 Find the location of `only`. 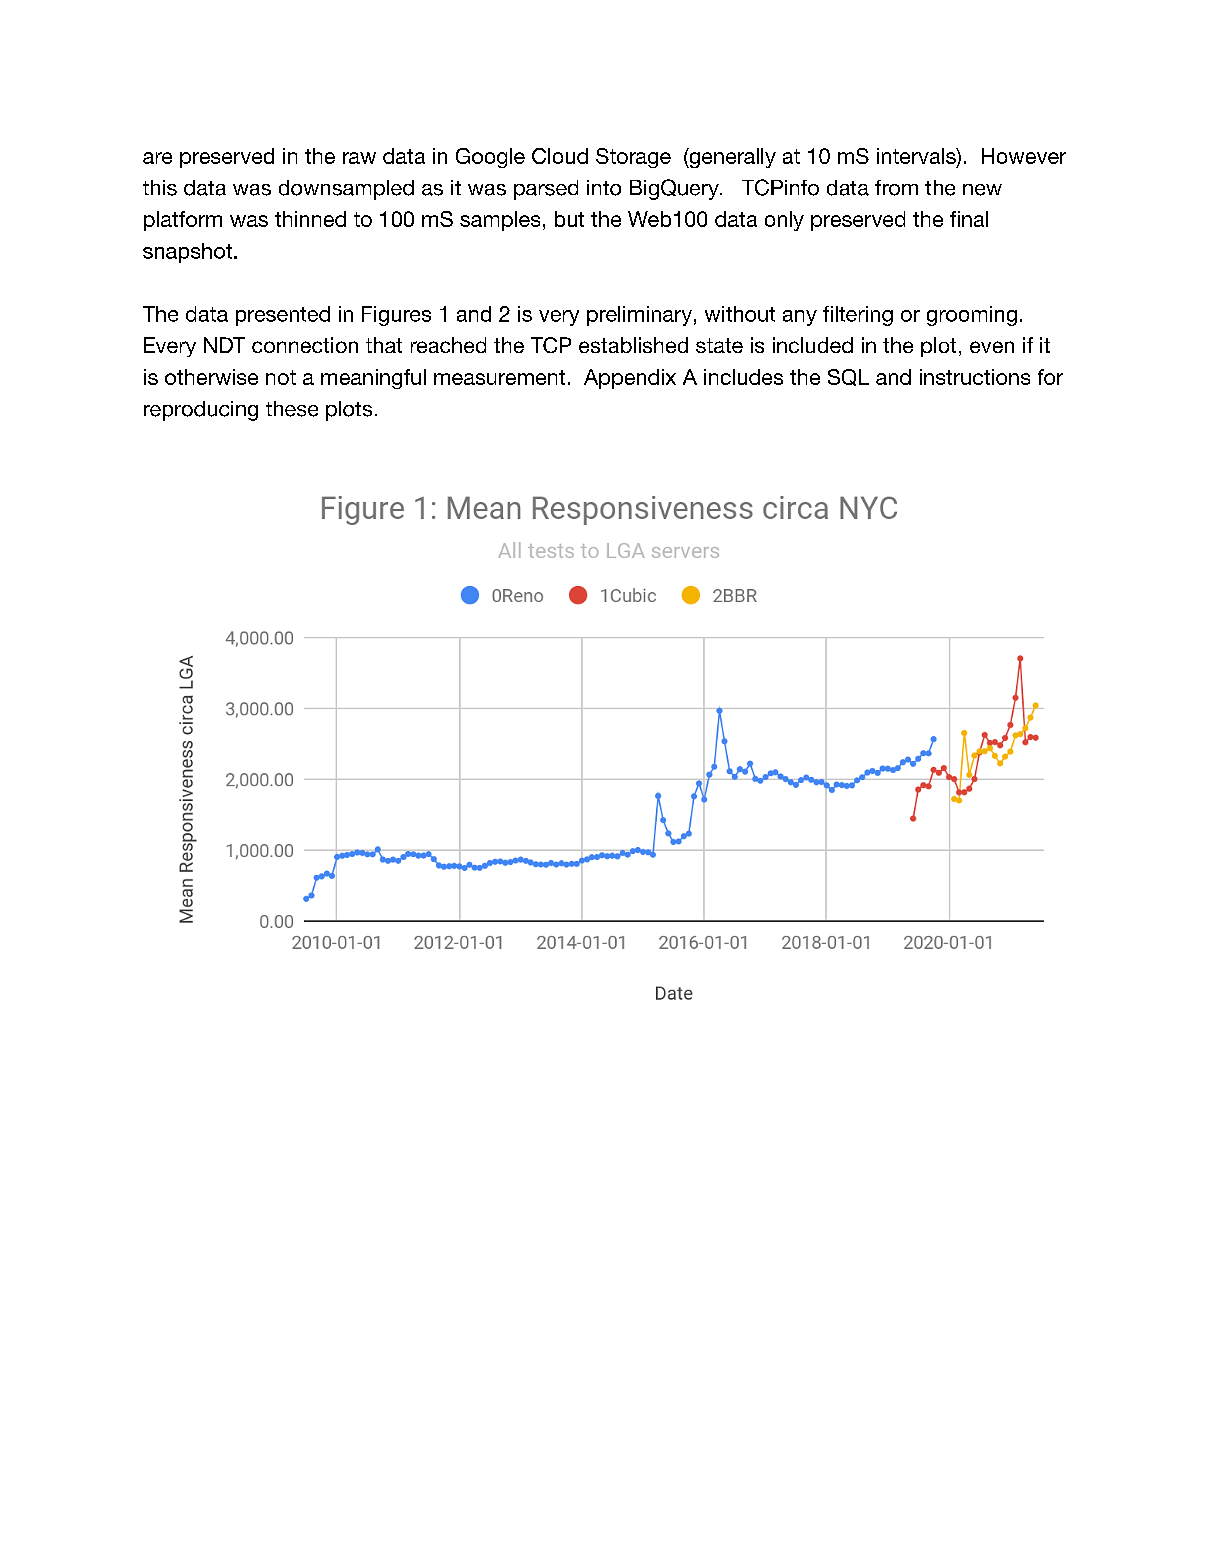

only is located at coordinates (784, 221).
